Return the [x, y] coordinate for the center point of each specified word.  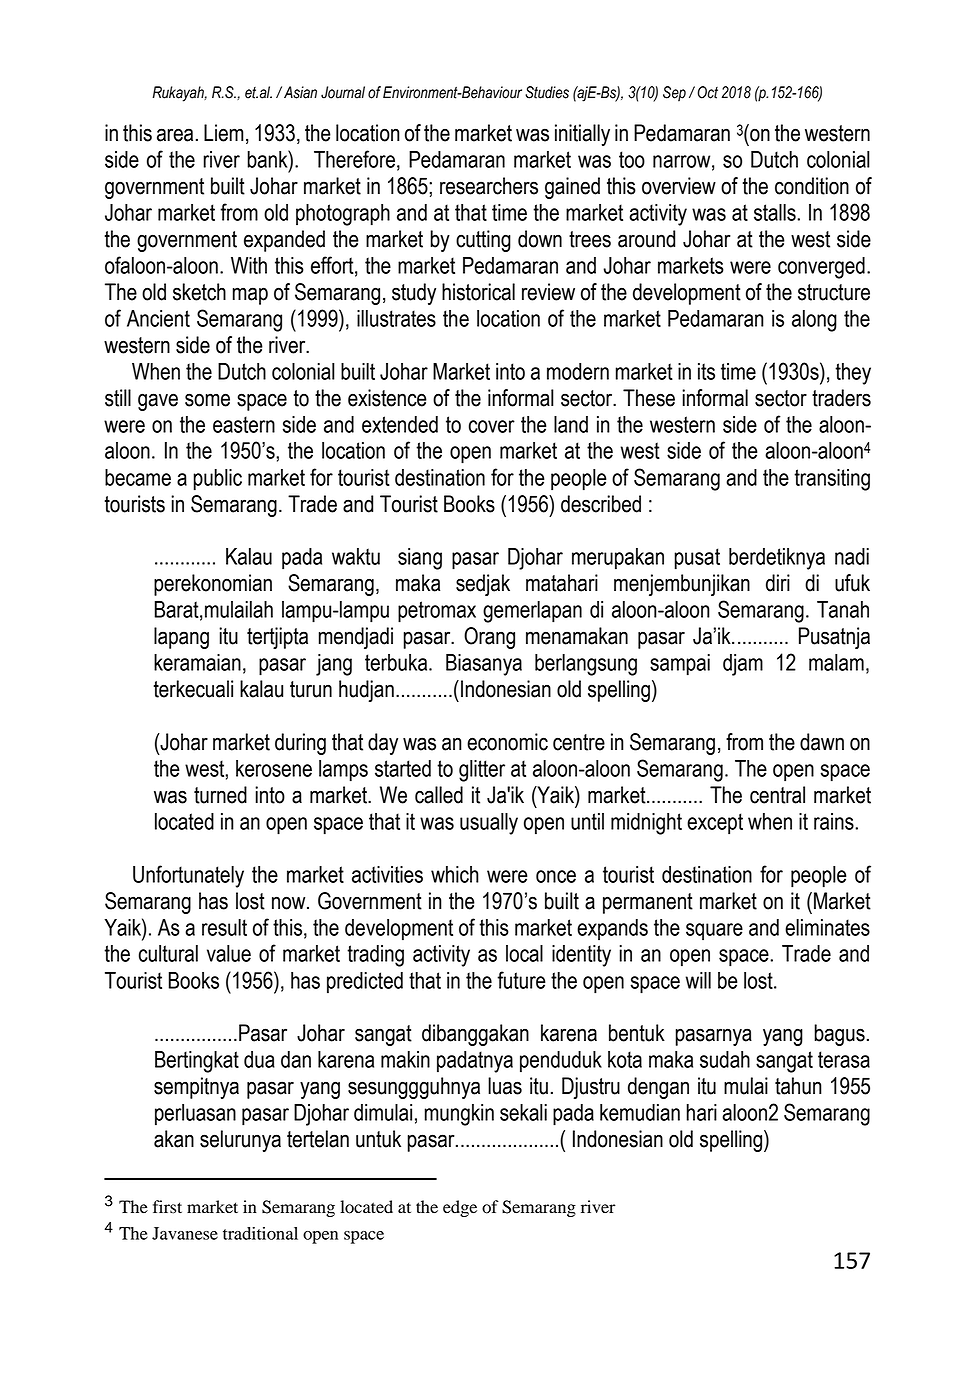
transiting [832, 480]
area [175, 135]
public [217, 480]
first [167, 1207]
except [715, 824]
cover [492, 426]
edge [460, 1208]
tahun [798, 1086]
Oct [707, 92]
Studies [547, 92]
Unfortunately [188, 876]
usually [489, 824]
